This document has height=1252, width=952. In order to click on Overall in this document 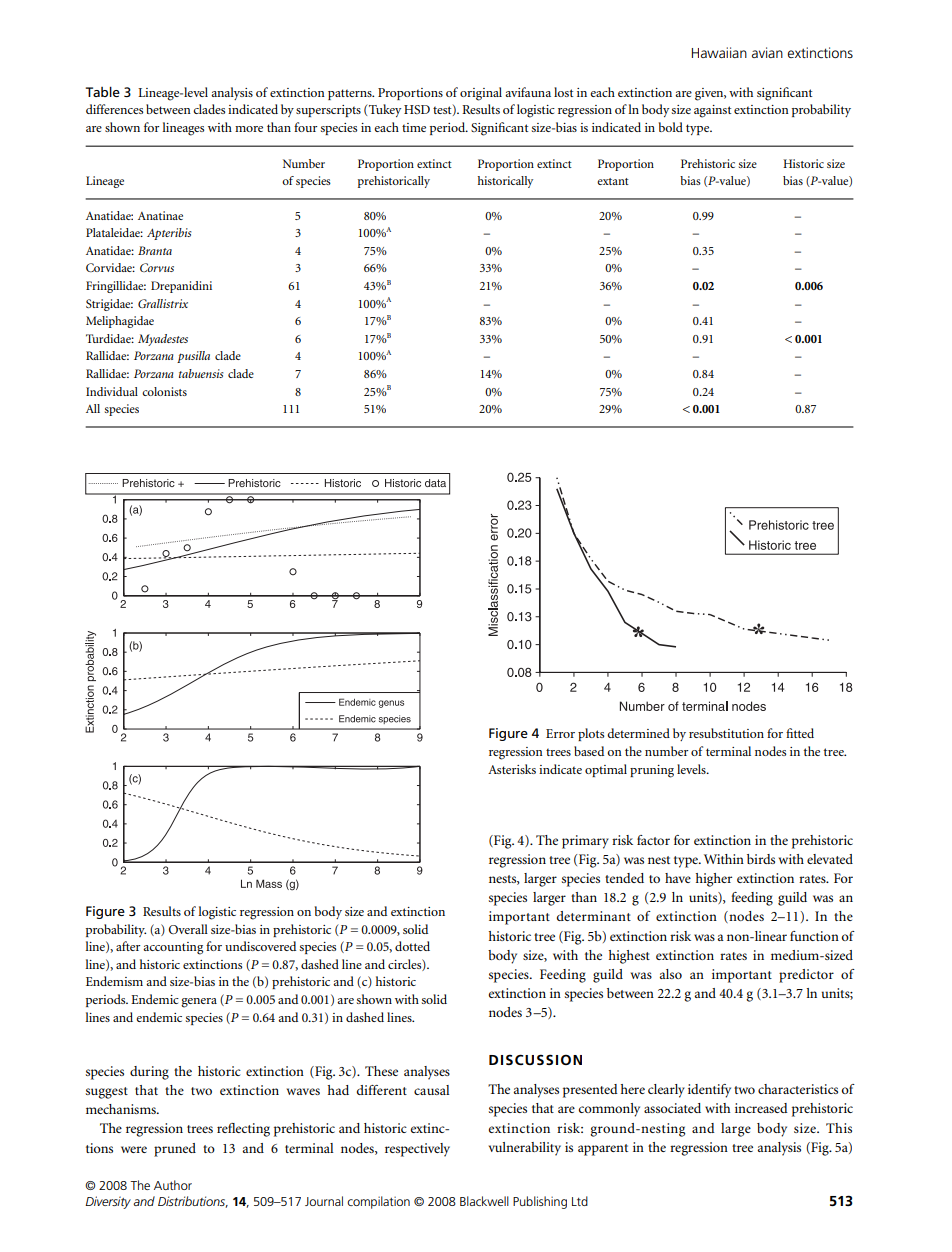, I will do `click(188, 929)`.
